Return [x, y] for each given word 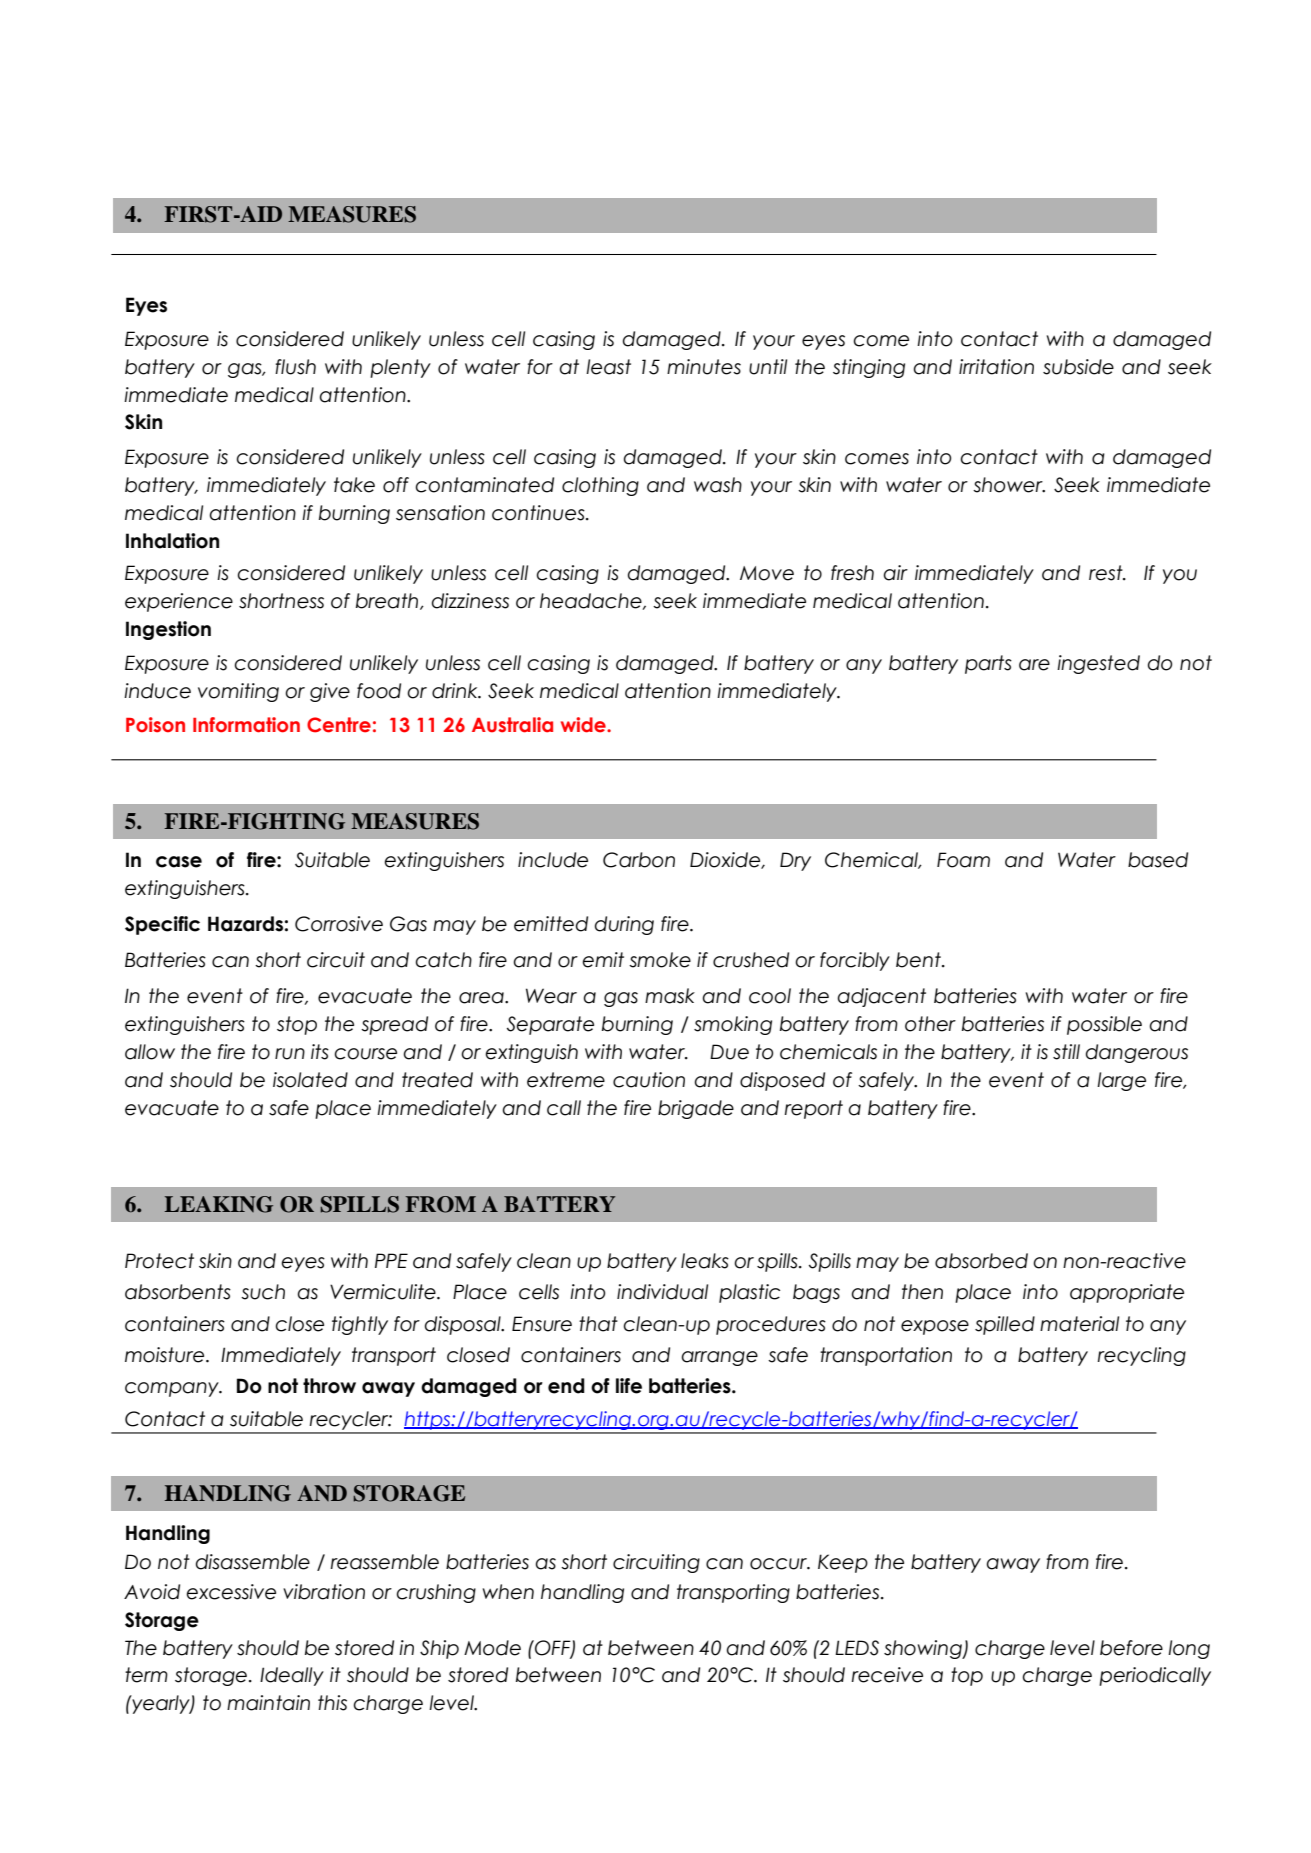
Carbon [639, 860]
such [263, 1292]
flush [295, 367]
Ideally [292, 1676]
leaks [705, 1261]
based [1158, 860]
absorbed [981, 1261]
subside [1078, 367]
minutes [704, 367]
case [179, 862]
